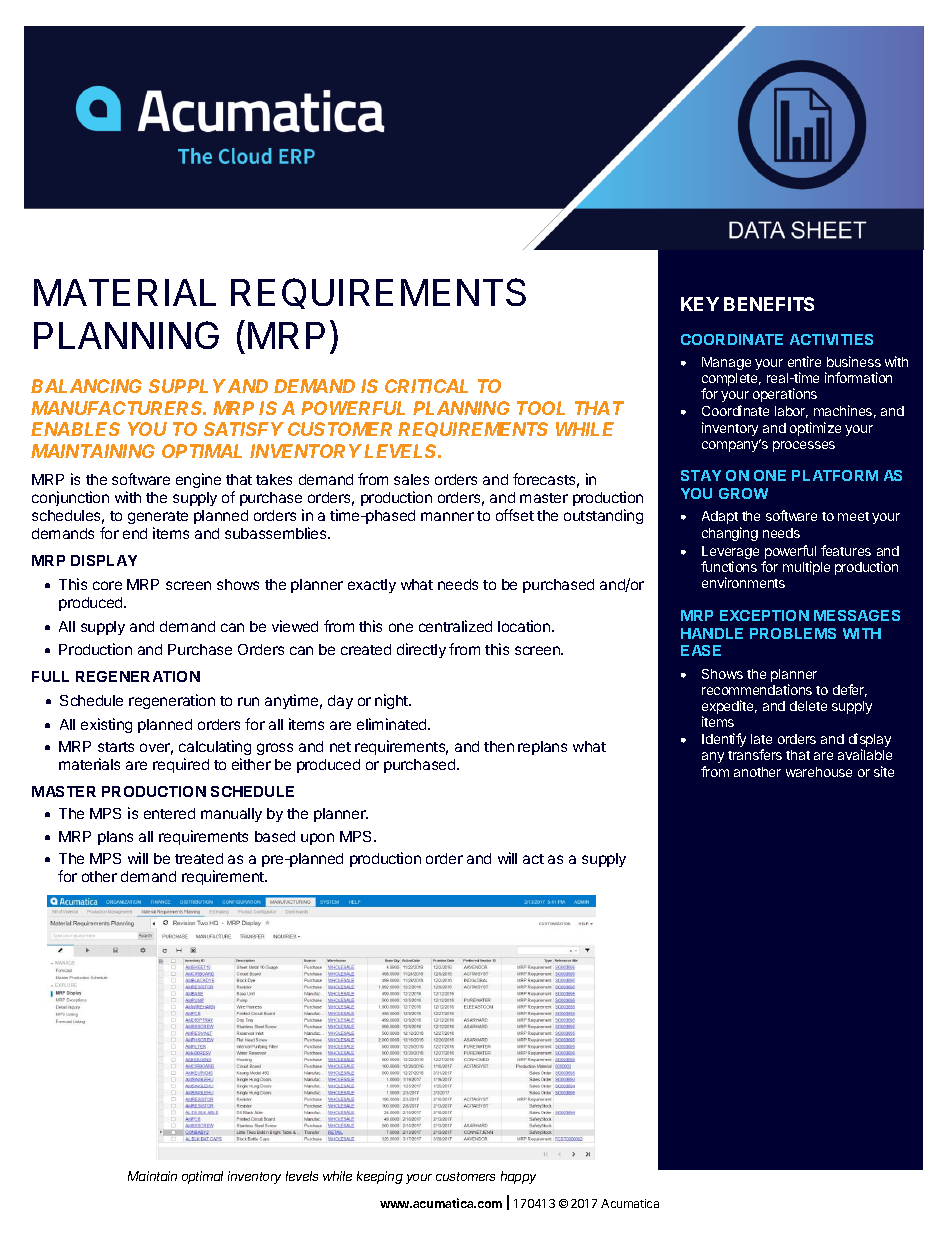 This screenshot has height=1233, width=952. I want to click on starts, so click(116, 747).
